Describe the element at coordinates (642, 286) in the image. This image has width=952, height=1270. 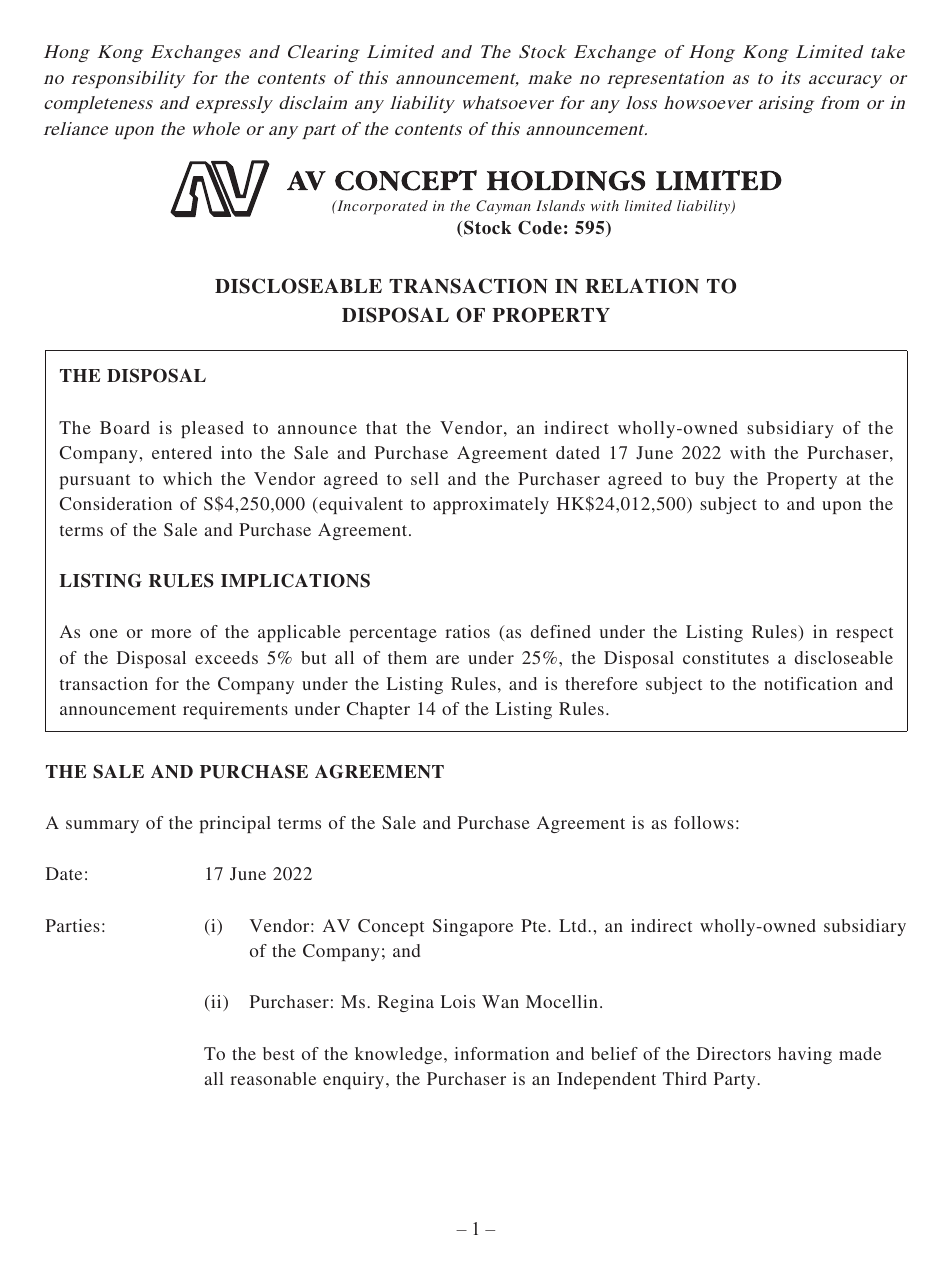
I see `RELATION` at that location.
